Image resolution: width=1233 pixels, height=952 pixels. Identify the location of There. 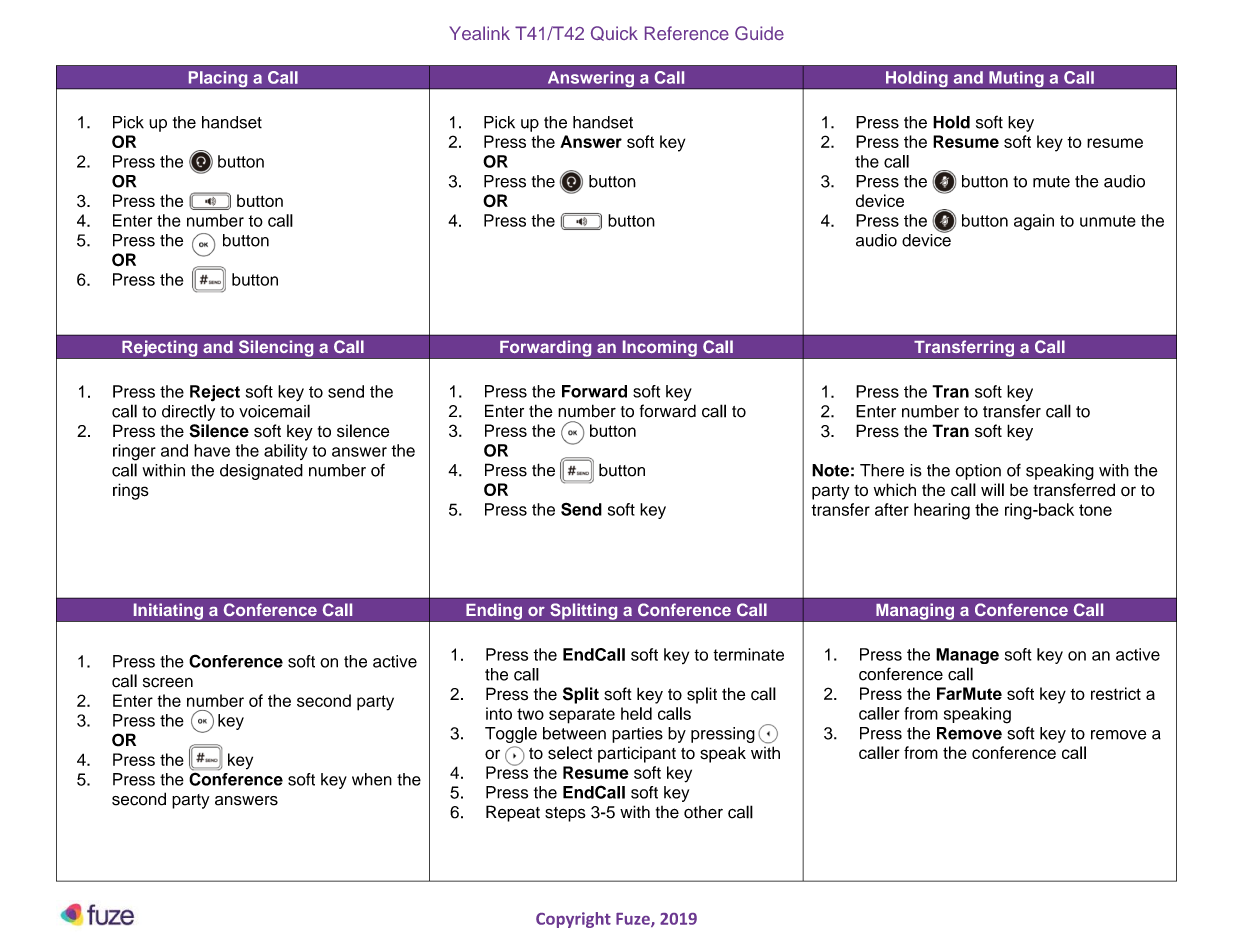
(882, 470).
